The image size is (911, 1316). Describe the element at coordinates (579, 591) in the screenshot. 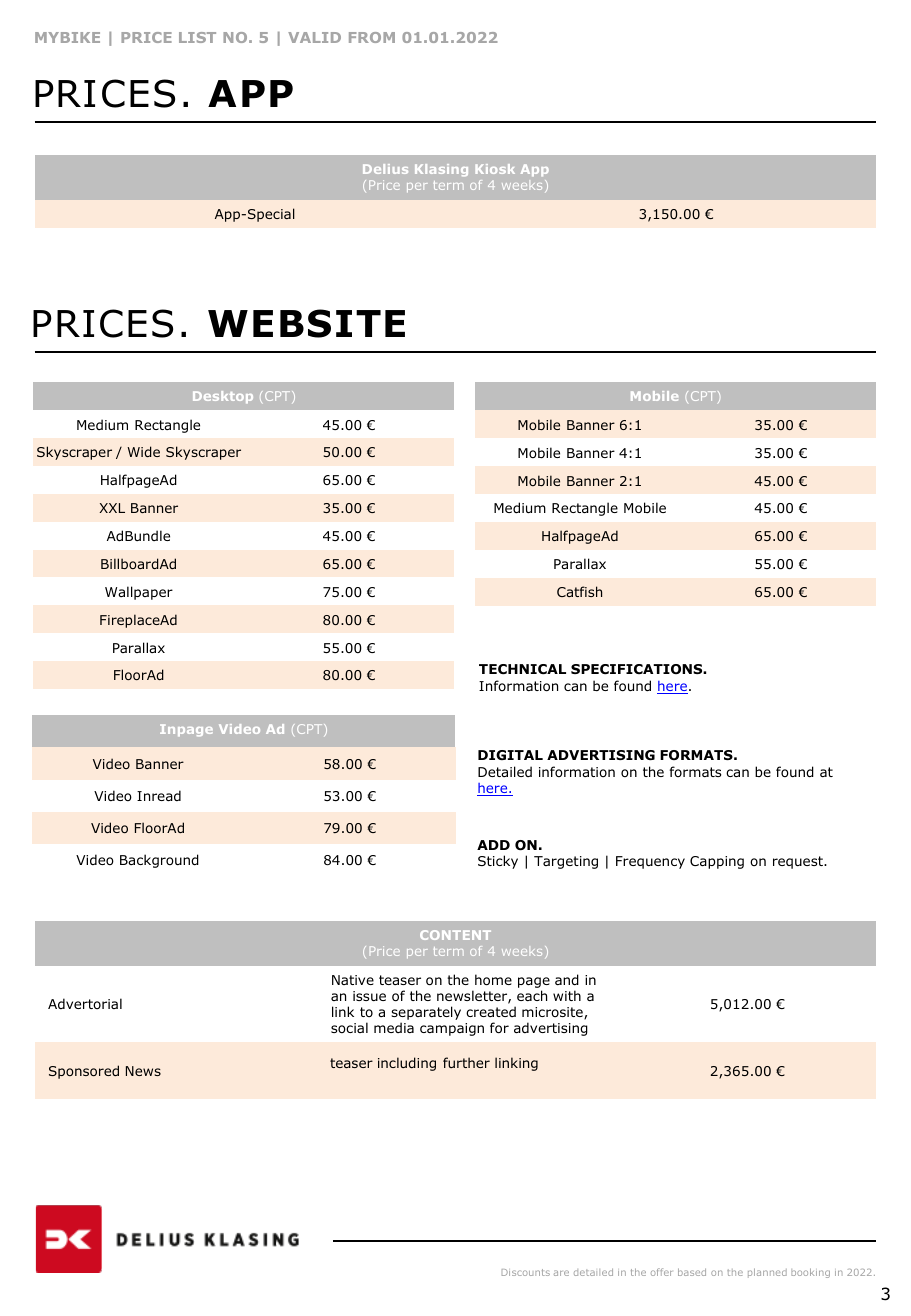

I see `Catfish` at that location.
